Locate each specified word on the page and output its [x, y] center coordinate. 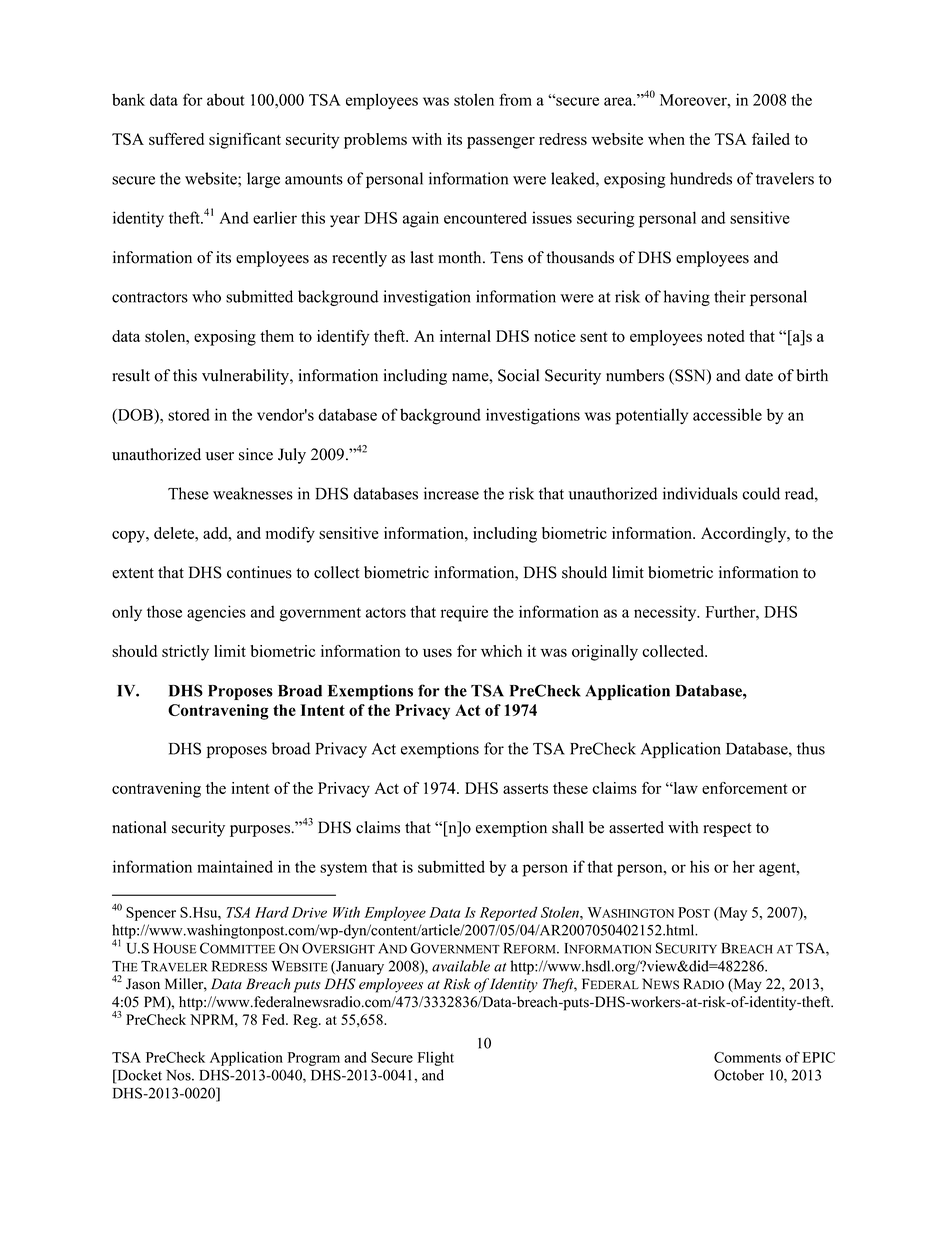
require [464, 613]
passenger [501, 142]
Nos [179, 1075]
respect [727, 830]
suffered [176, 139]
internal [465, 336]
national [139, 827]
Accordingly [745, 535]
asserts [525, 789]
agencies [216, 613]
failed [771, 139]
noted [726, 336]
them [277, 336]
